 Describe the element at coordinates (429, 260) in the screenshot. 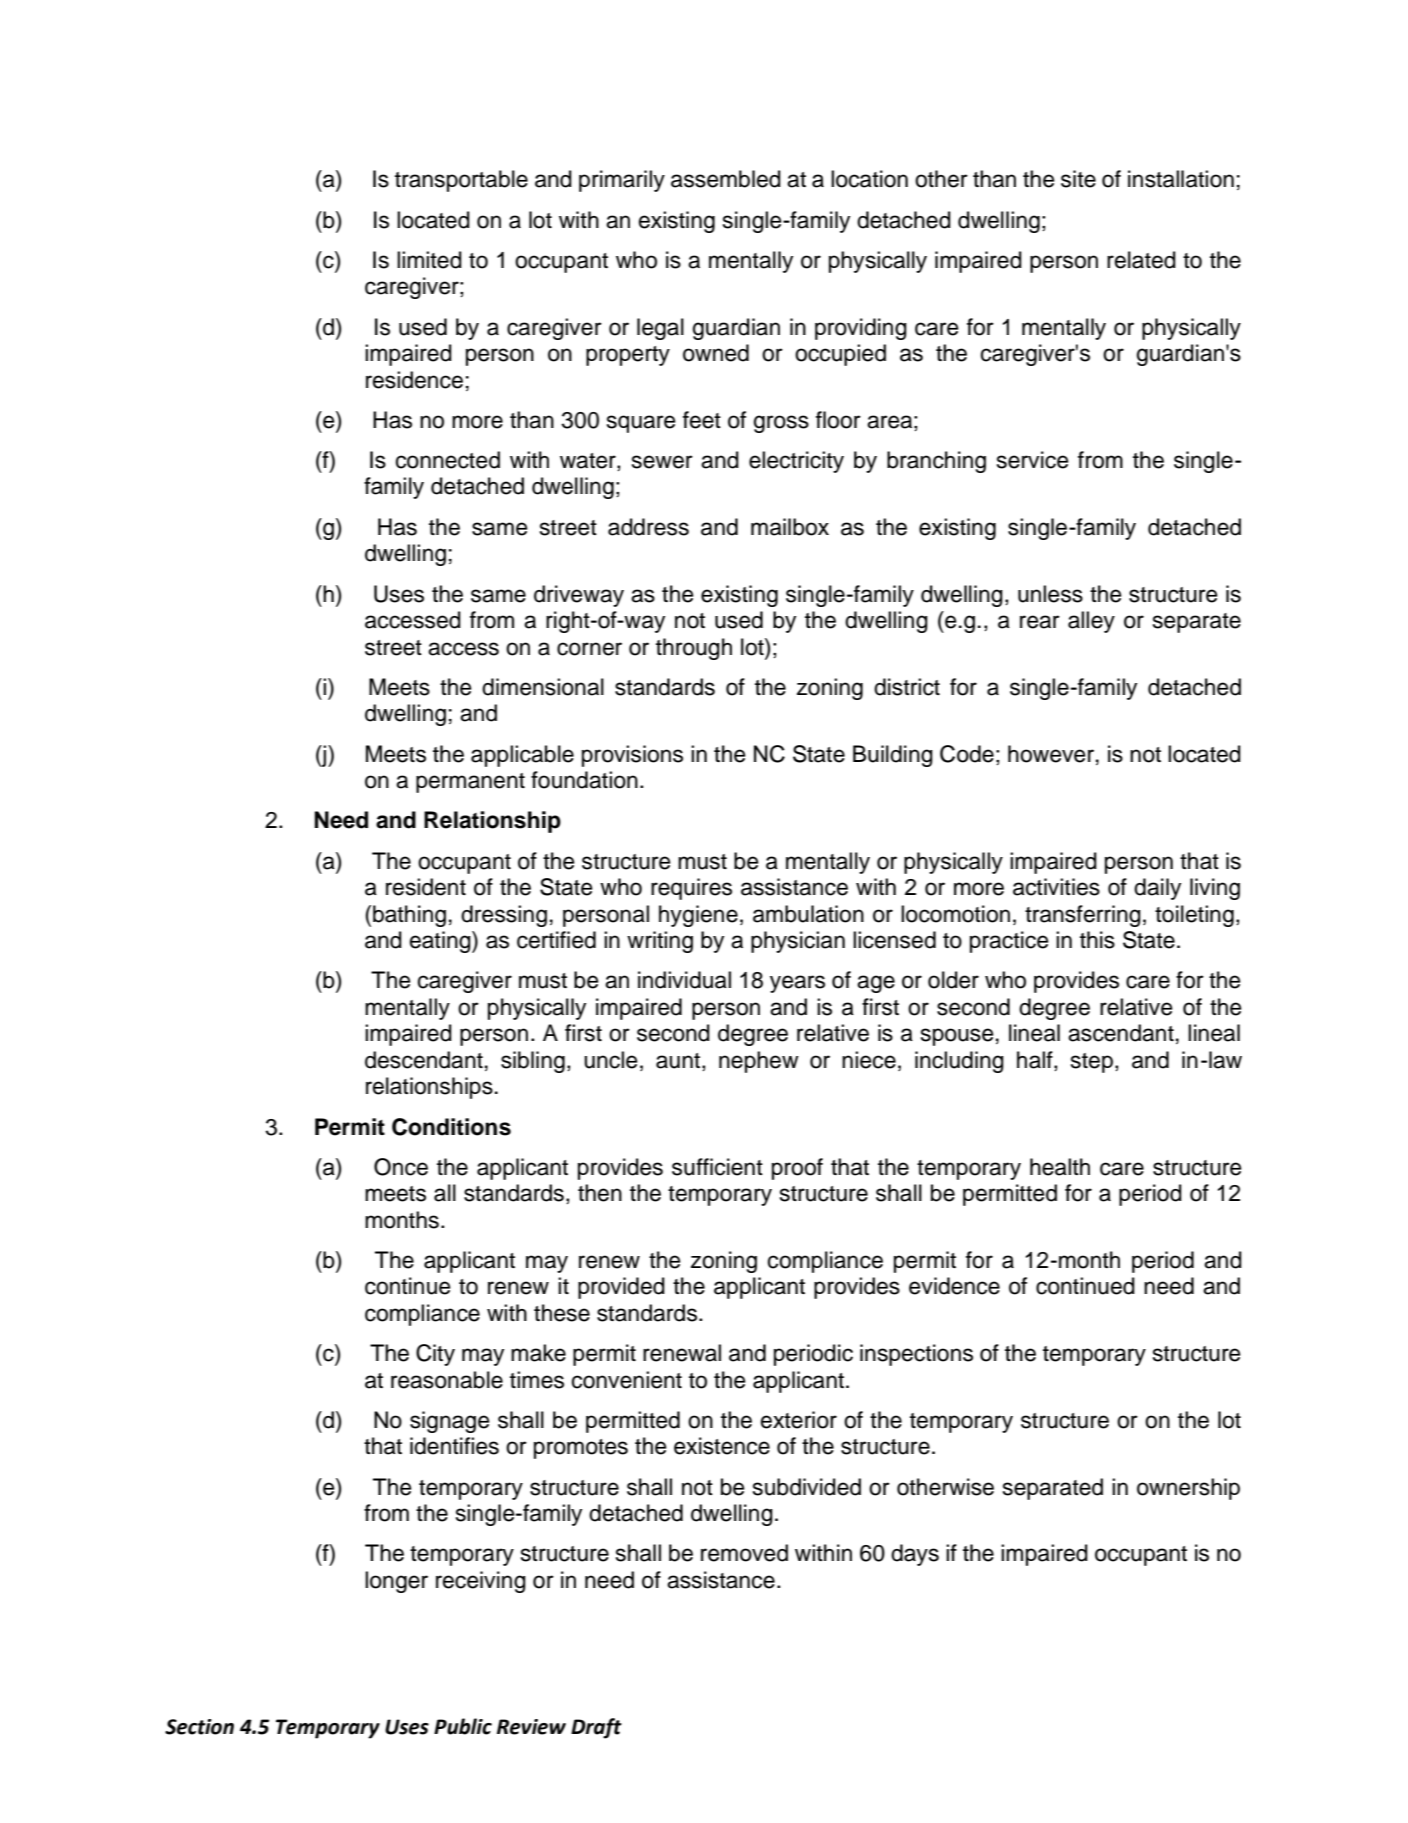

I see `limited` at that location.
